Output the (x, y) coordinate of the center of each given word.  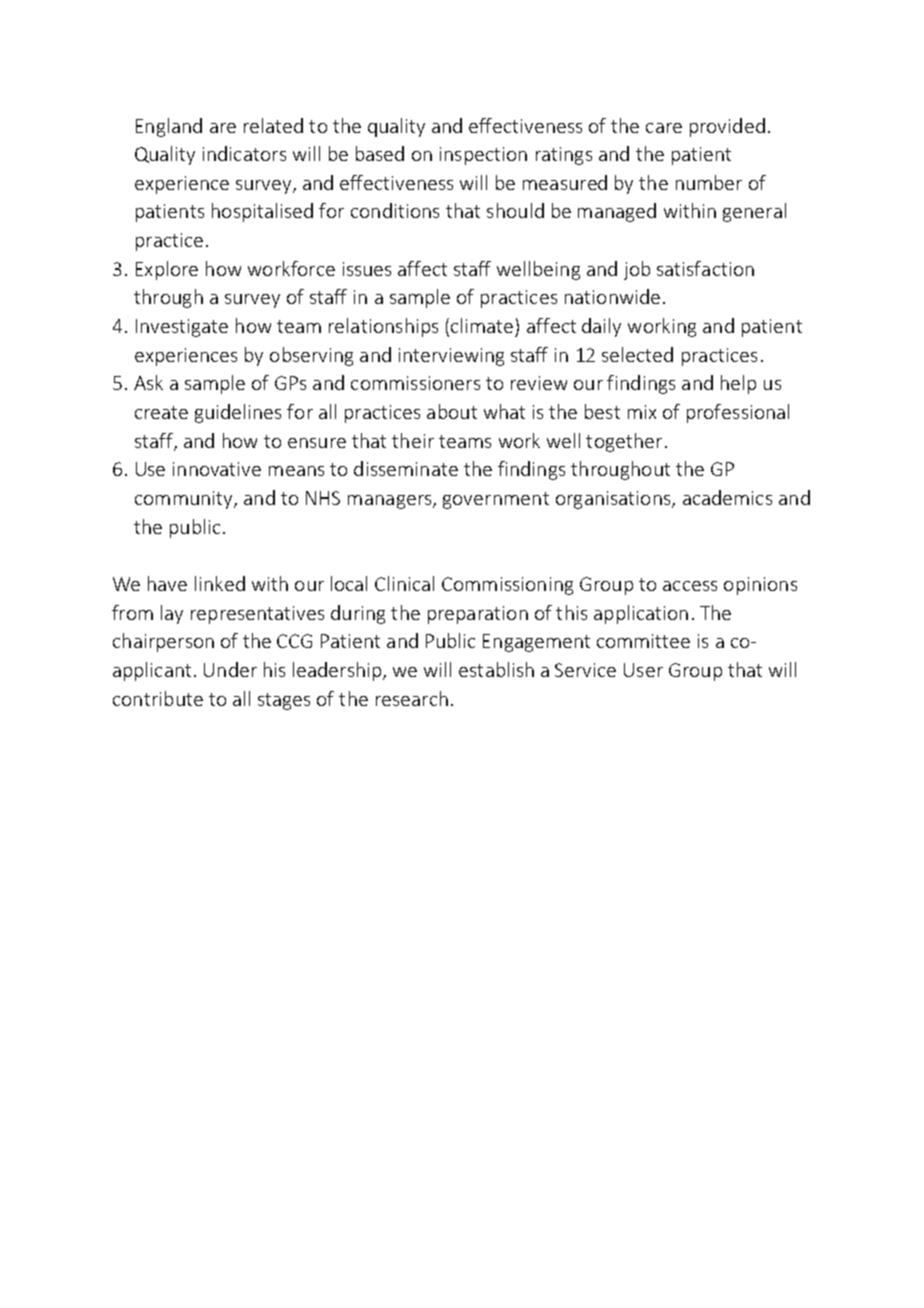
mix (642, 412)
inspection (483, 156)
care (664, 128)
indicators (244, 153)
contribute (158, 698)
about (452, 411)
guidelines (238, 413)
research (412, 698)
